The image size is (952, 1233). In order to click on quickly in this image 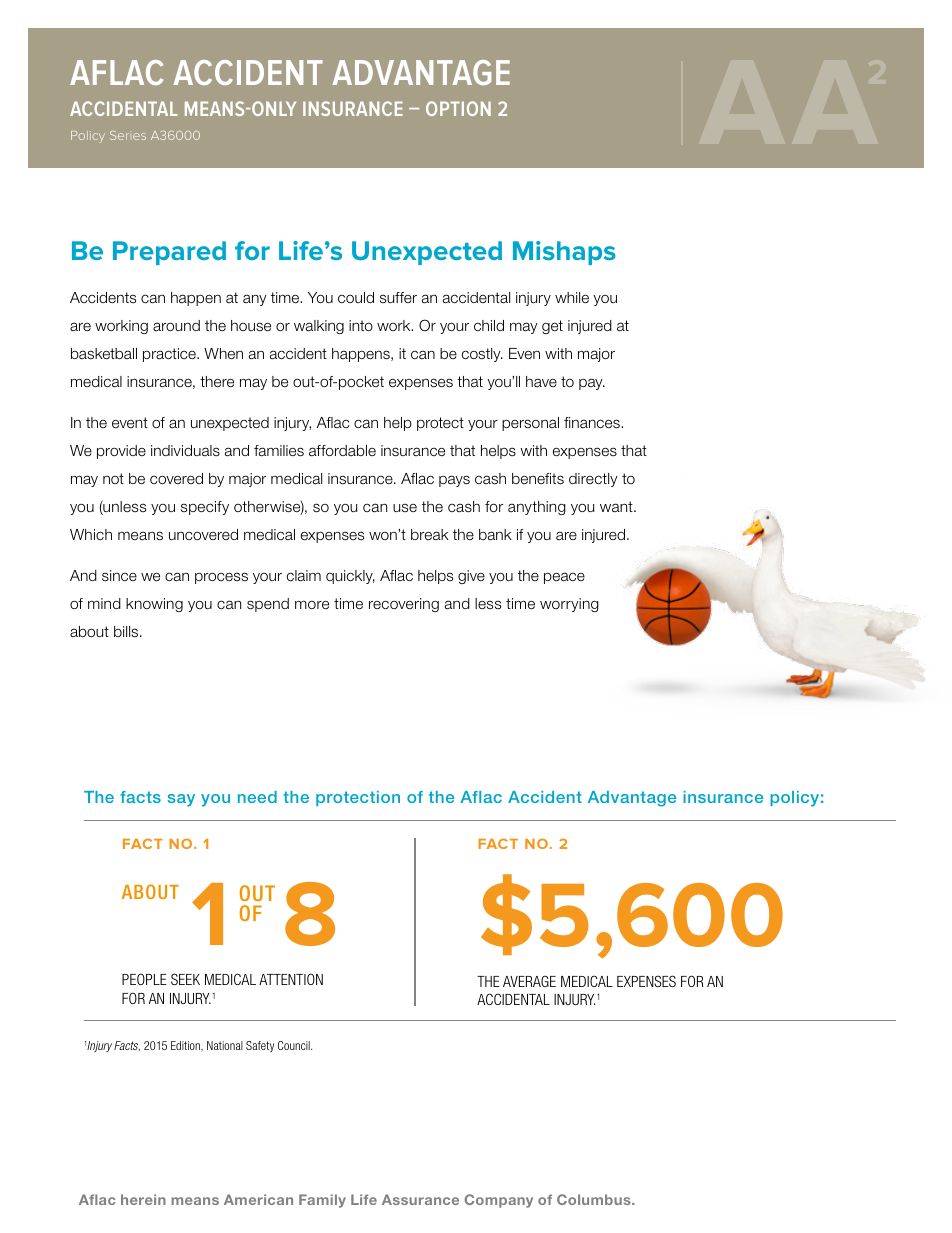, I will do `click(350, 577)`.
